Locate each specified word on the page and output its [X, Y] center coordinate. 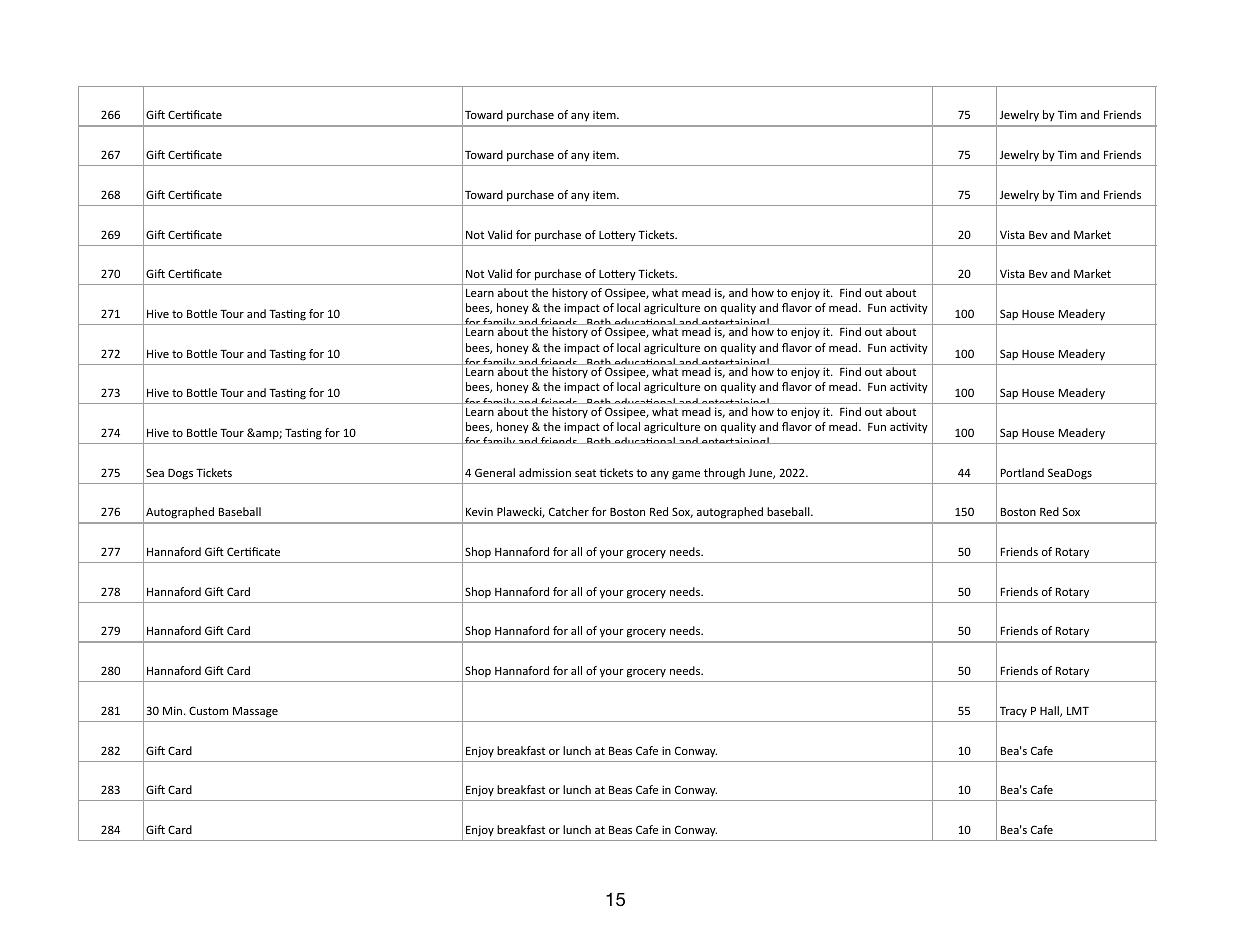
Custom [208, 710]
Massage [255, 712]
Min [174, 710]
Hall [1050, 711]
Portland [1022, 472]
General [495, 472]
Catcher [569, 511]
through [724, 474]
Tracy [1013, 712]
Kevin [479, 511]
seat [585, 473]
